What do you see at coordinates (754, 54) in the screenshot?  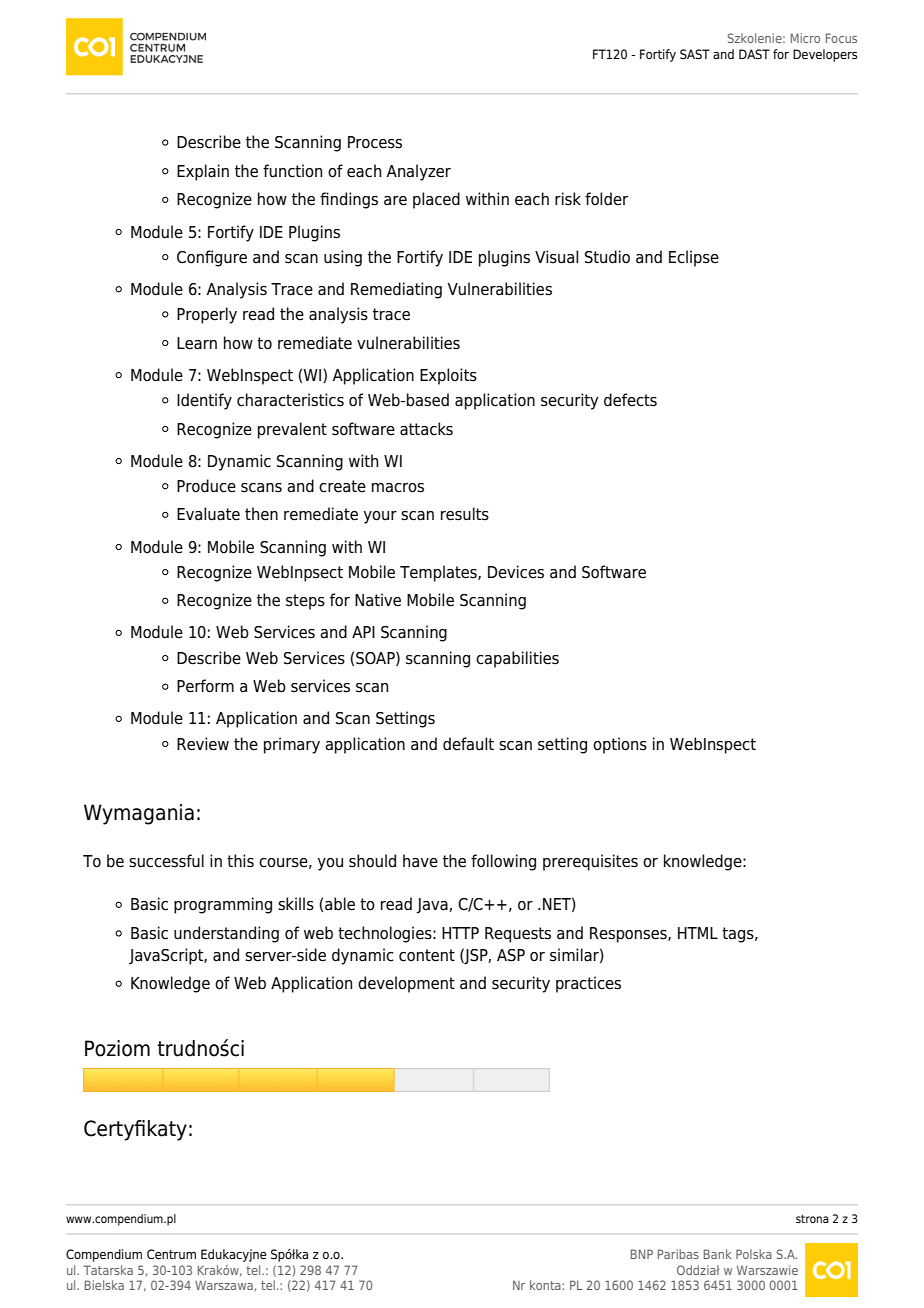 I see `DAST` at bounding box center [754, 54].
